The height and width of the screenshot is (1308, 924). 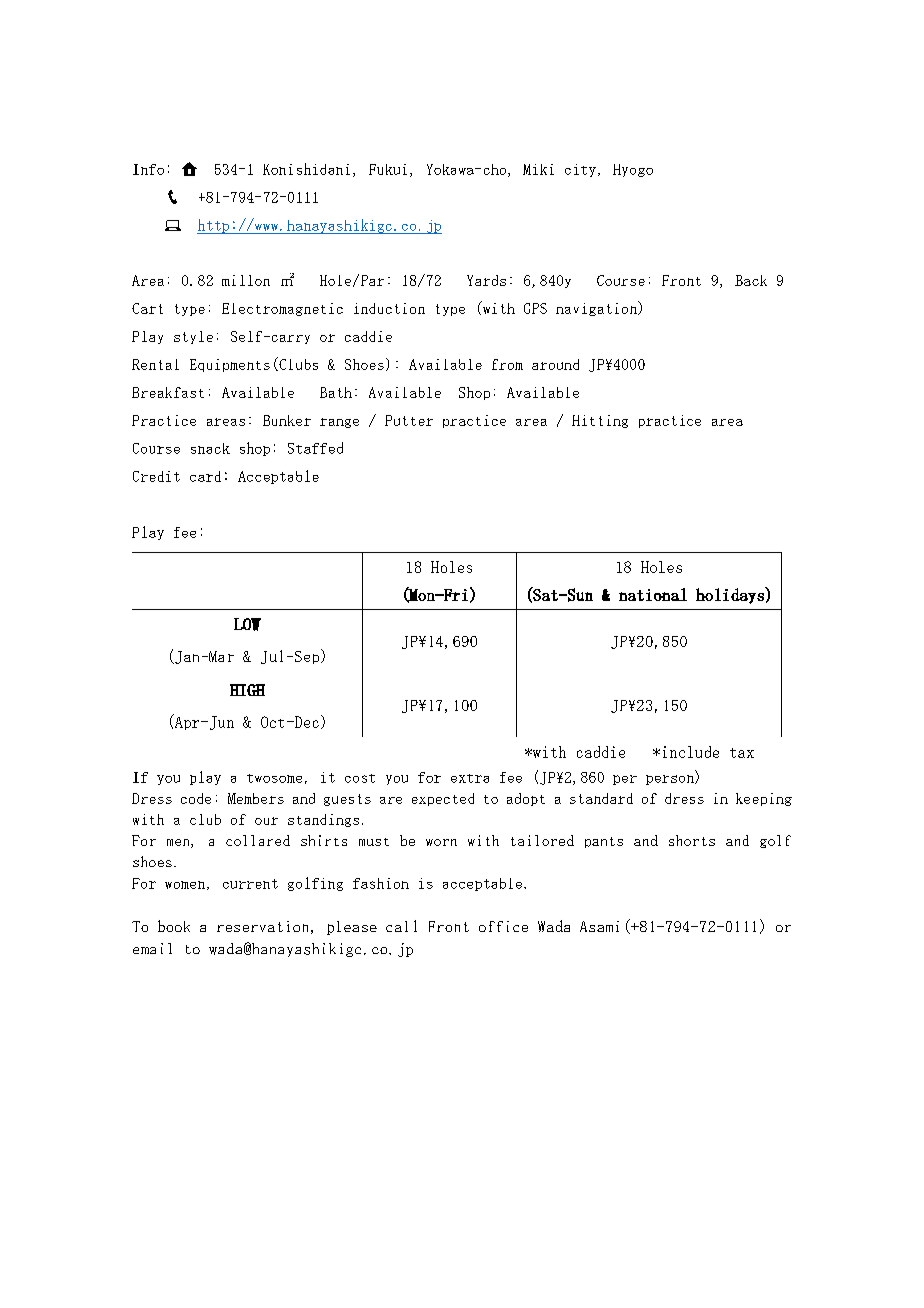 What do you see at coordinates (692, 840) in the screenshot?
I see `shorts` at bounding box center [692, 840].
